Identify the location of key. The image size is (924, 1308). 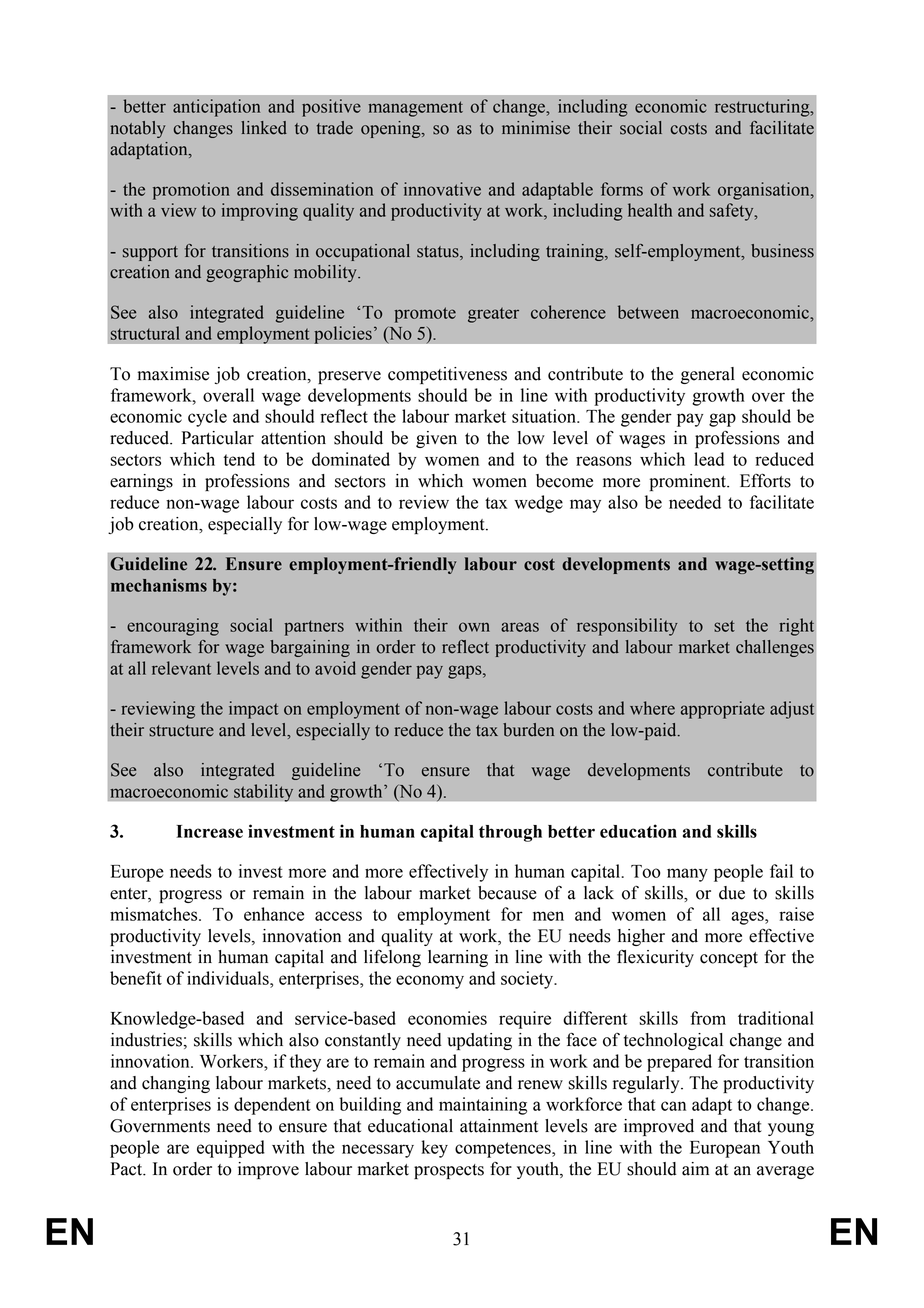
(434, 1149).
